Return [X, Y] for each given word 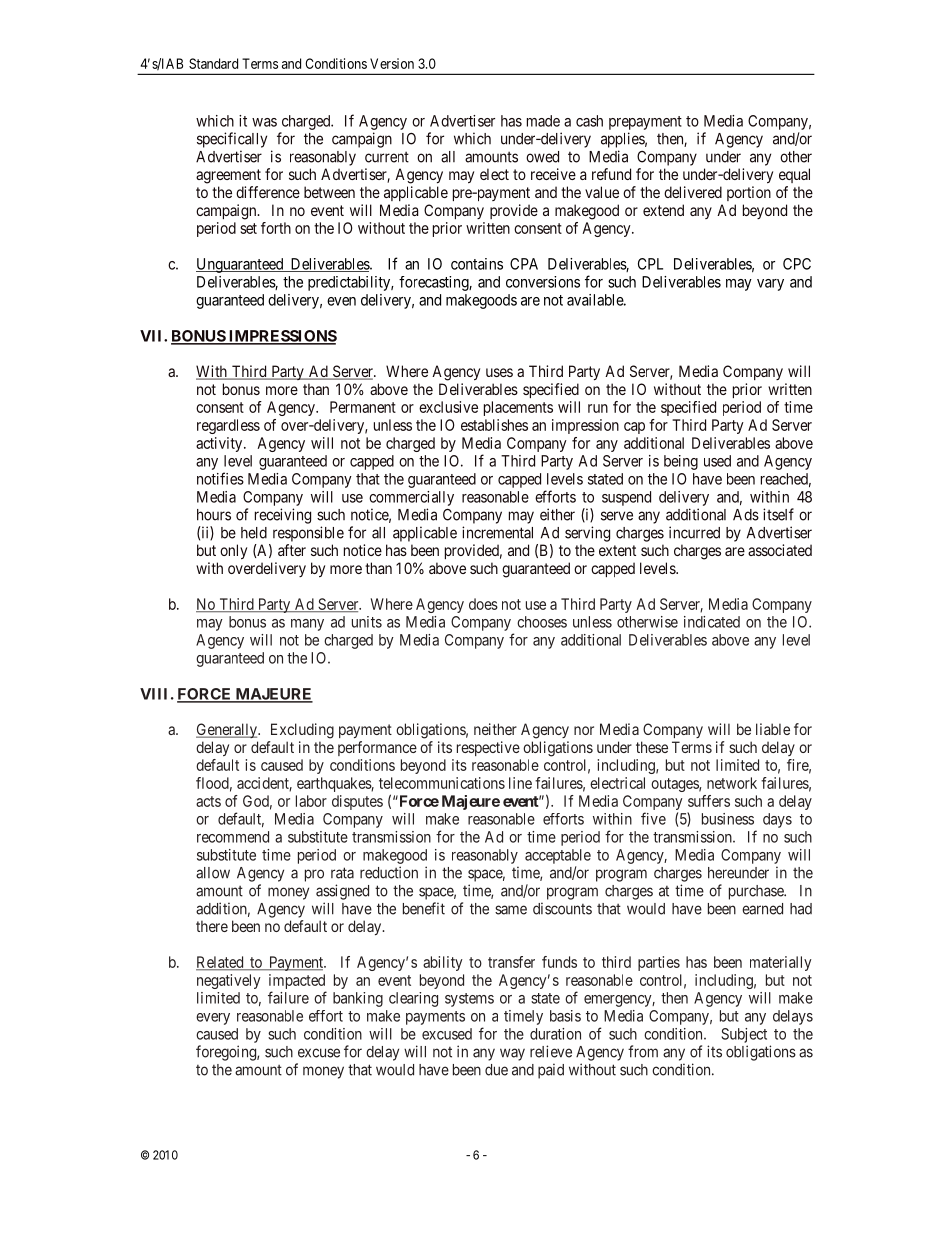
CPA [524, 264]
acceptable [558, 856]
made [543, 121]
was [264, 122]
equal [794, 175]
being [681, 462]
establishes [494, 425]
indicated [712, 622]
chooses [542, 622]
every [213, 1019]
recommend [233, 837]
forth [276, 228]
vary [770, 285]
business [728, 819]
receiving [283, 516]
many [307, 625]
